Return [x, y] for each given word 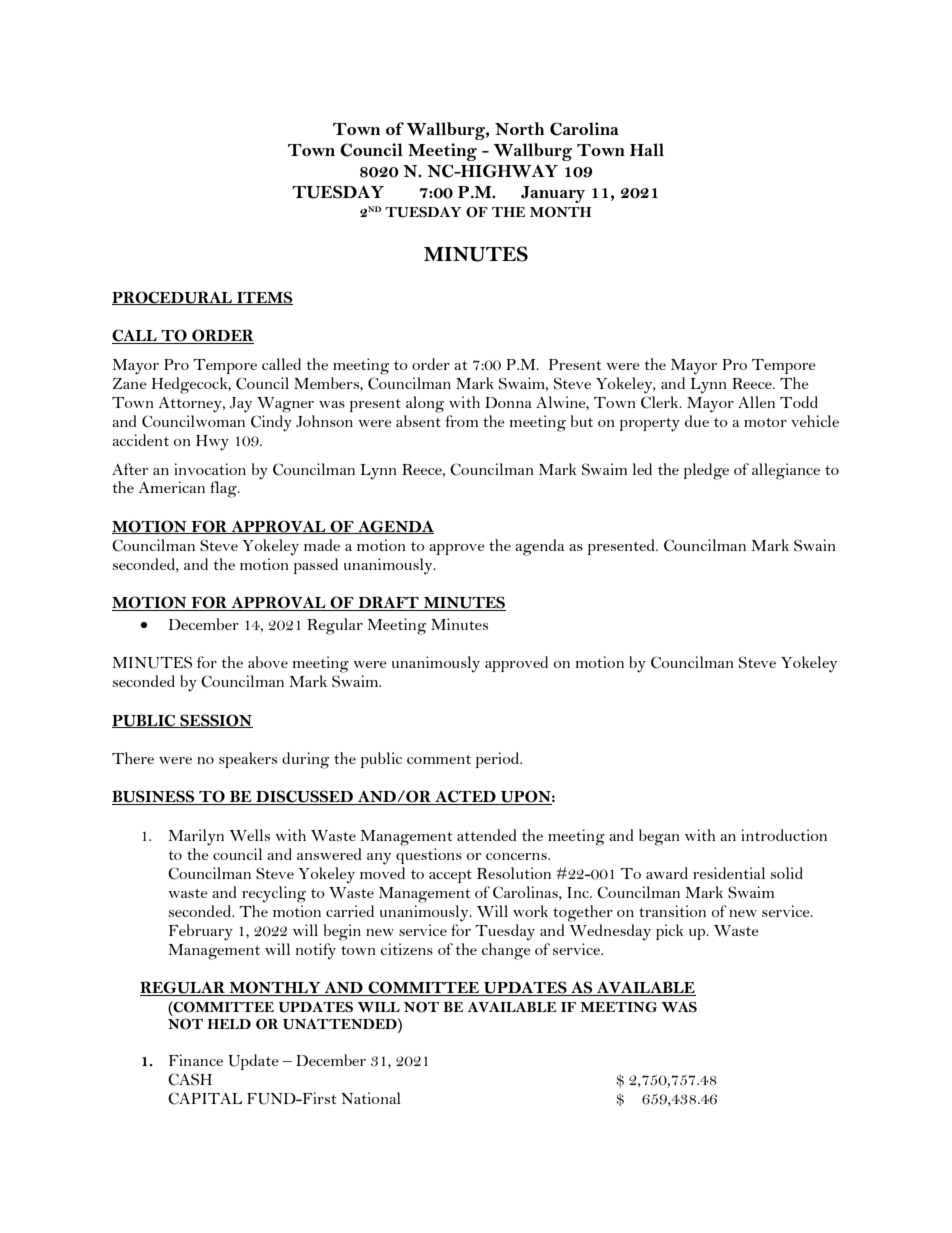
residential [729, 873]
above [268, 662]
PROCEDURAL [173, 298]
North [519, 128]
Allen [756, 402]
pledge [706, 471]
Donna [508, 402]
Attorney [191, 405]
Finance [196, 1060]
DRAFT [388, 603]
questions [429, 856]
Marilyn [196, 837]
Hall [647, 149]
